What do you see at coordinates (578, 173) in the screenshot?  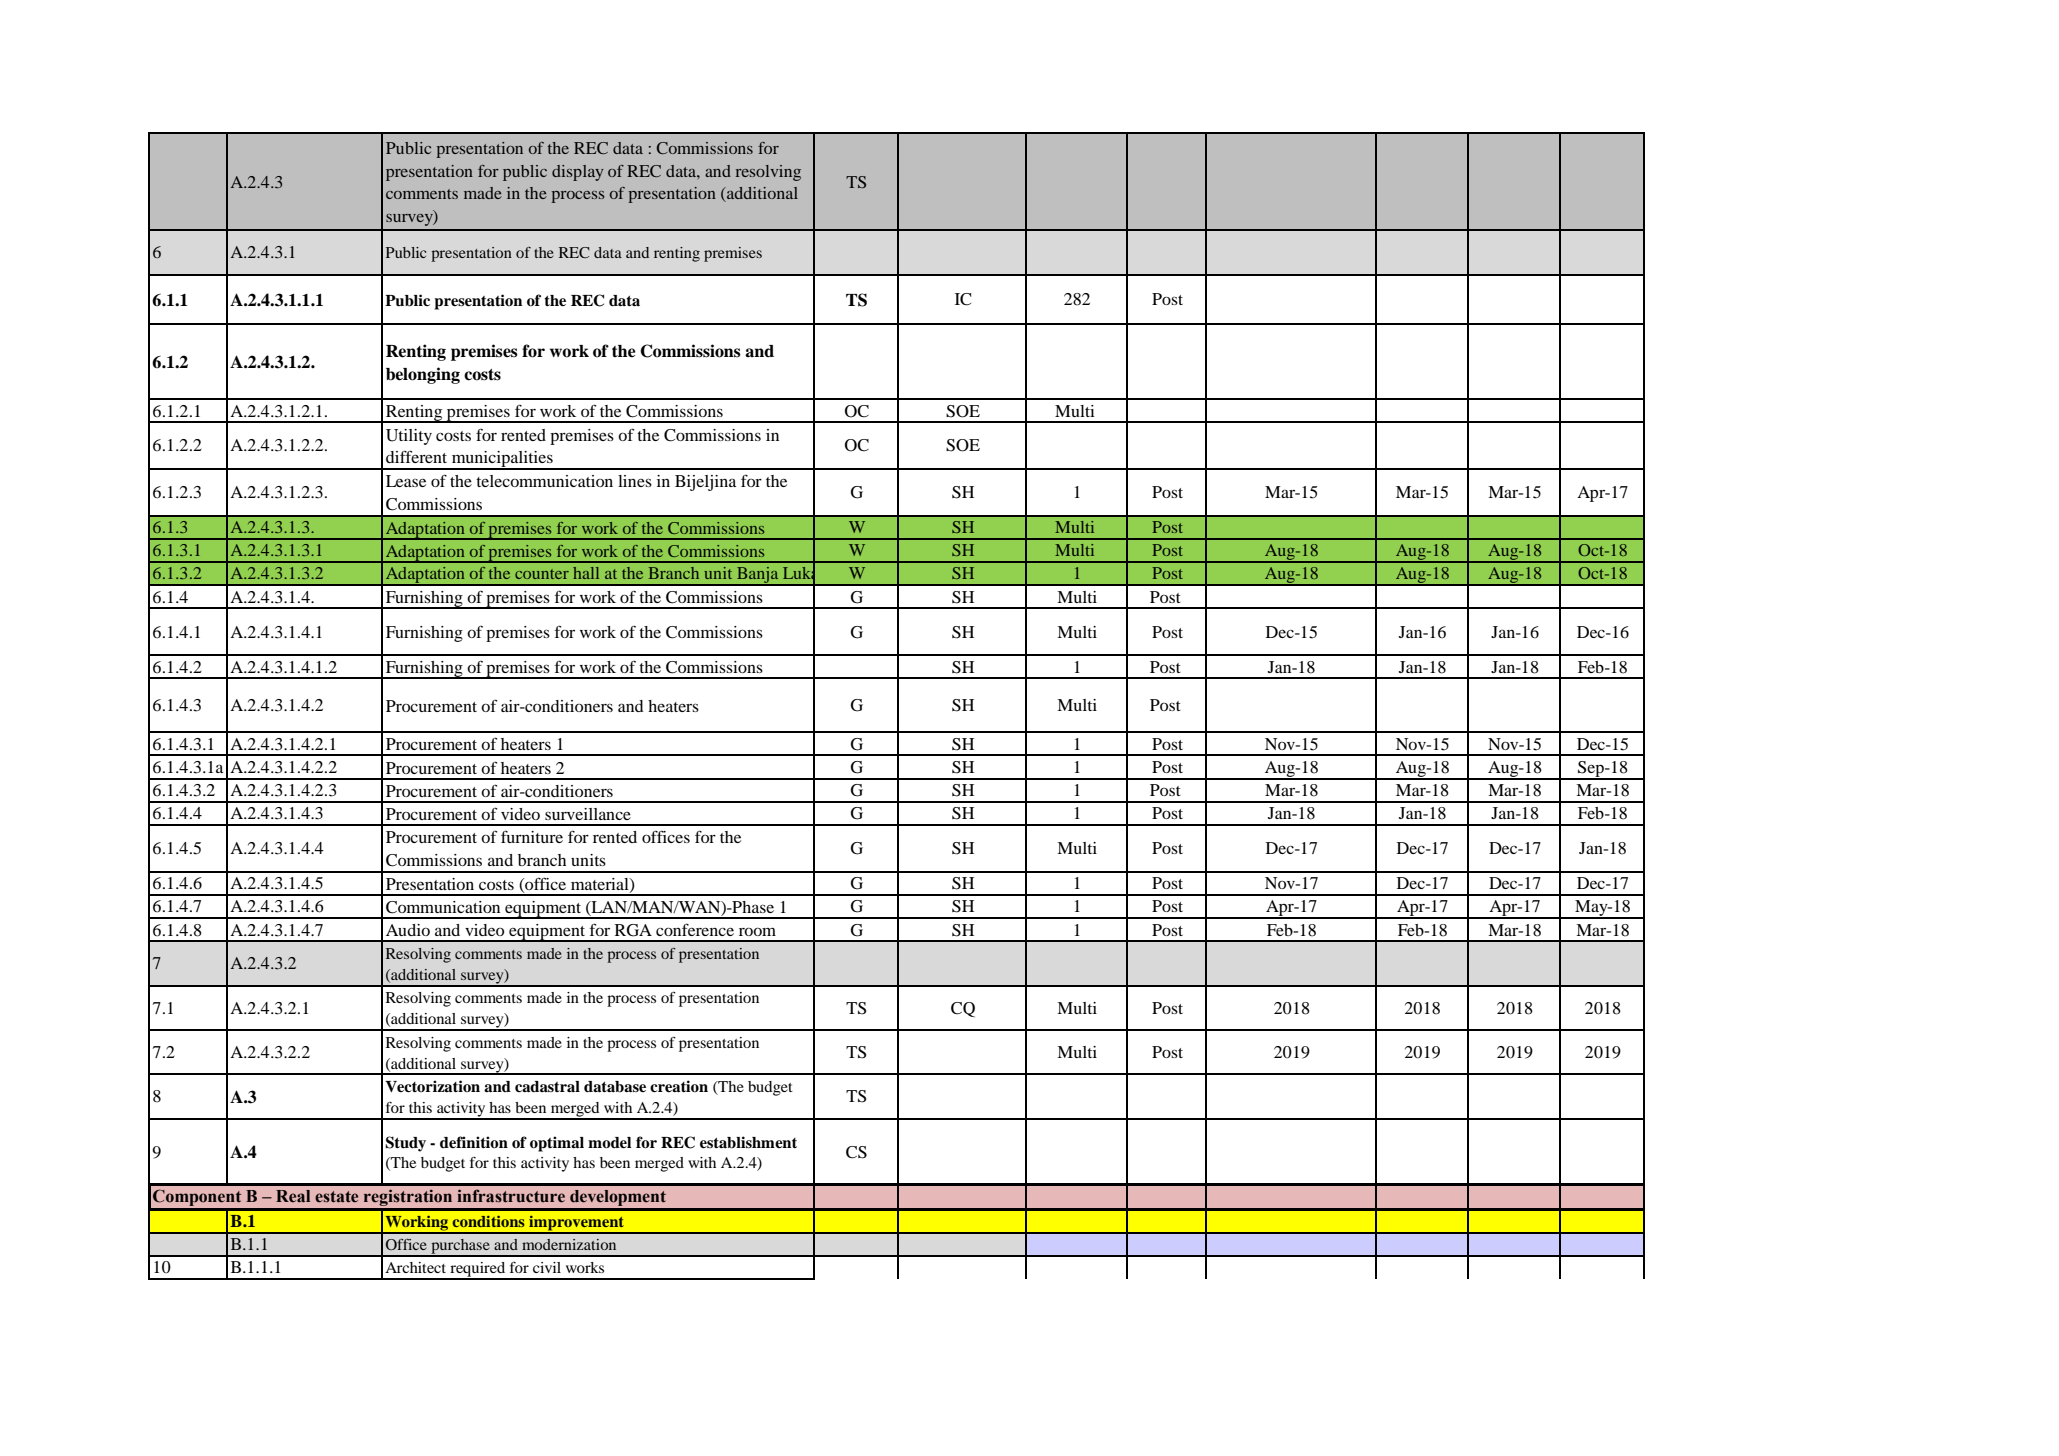 I see `display` at bounding box center [578, 173].
